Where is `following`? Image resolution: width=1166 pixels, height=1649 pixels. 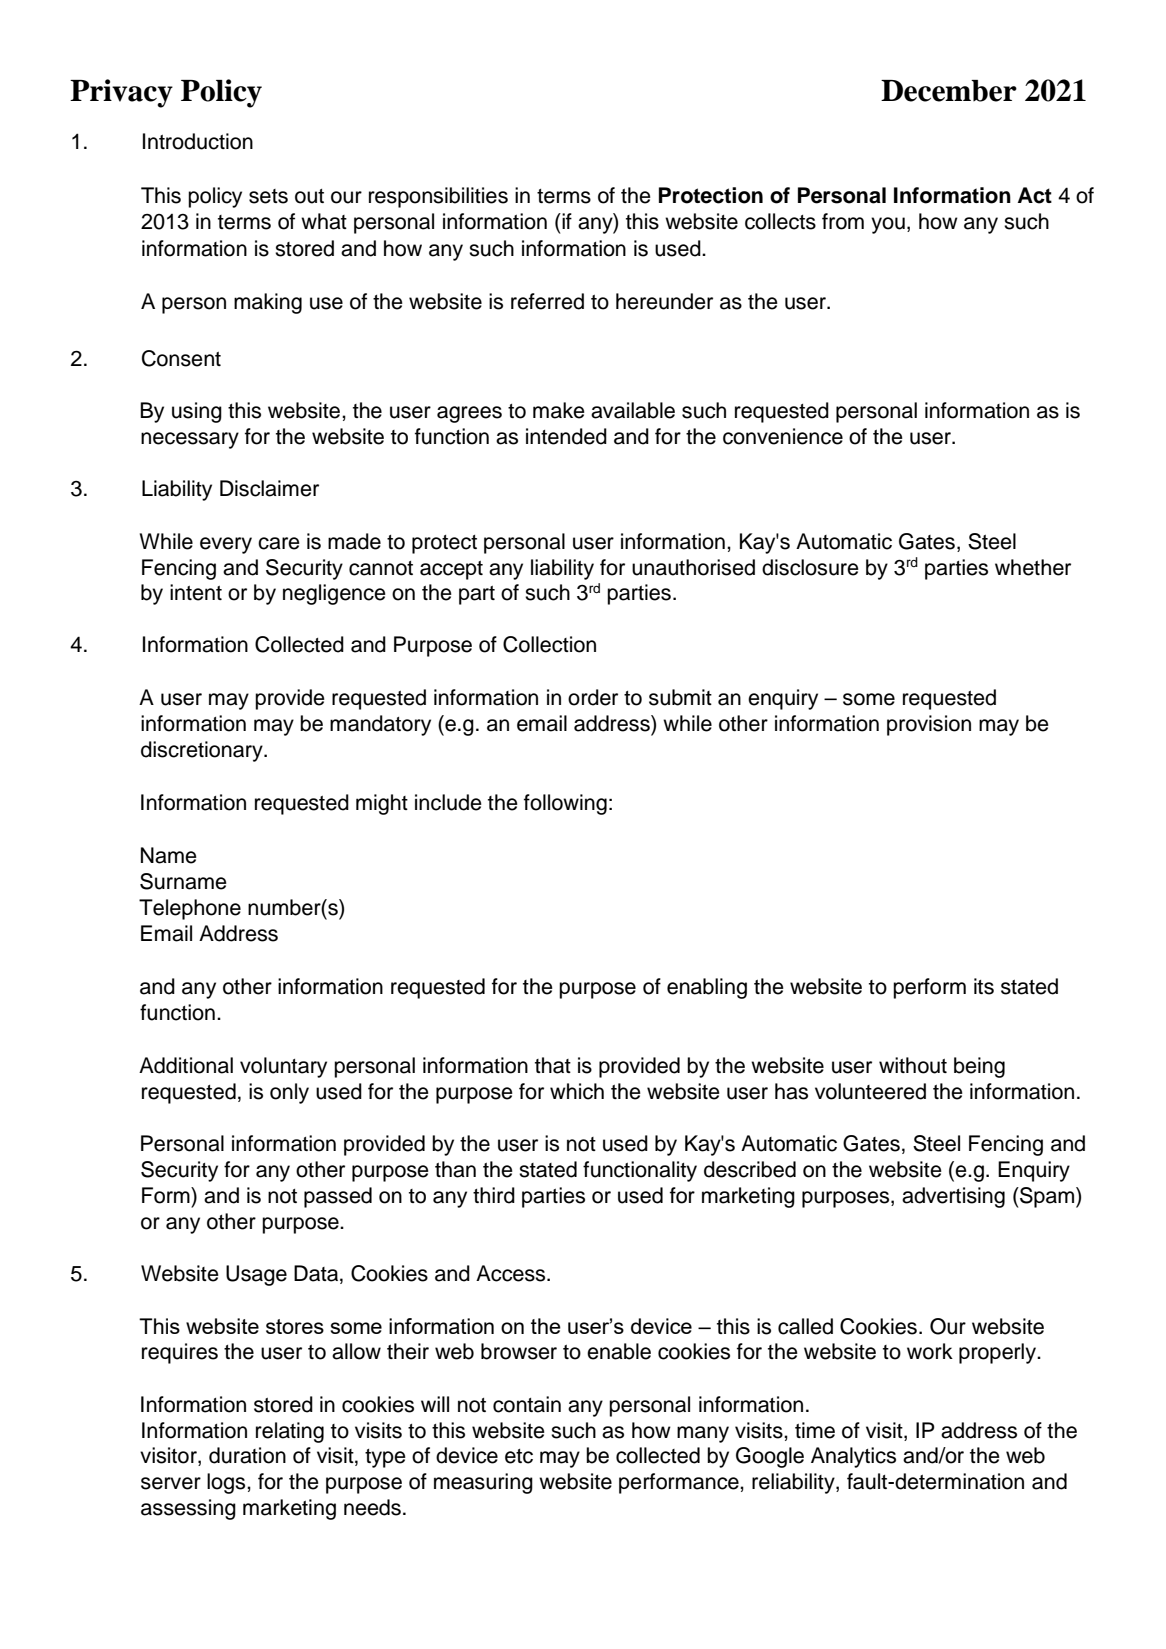 following is located at coordinates (565, 804).
